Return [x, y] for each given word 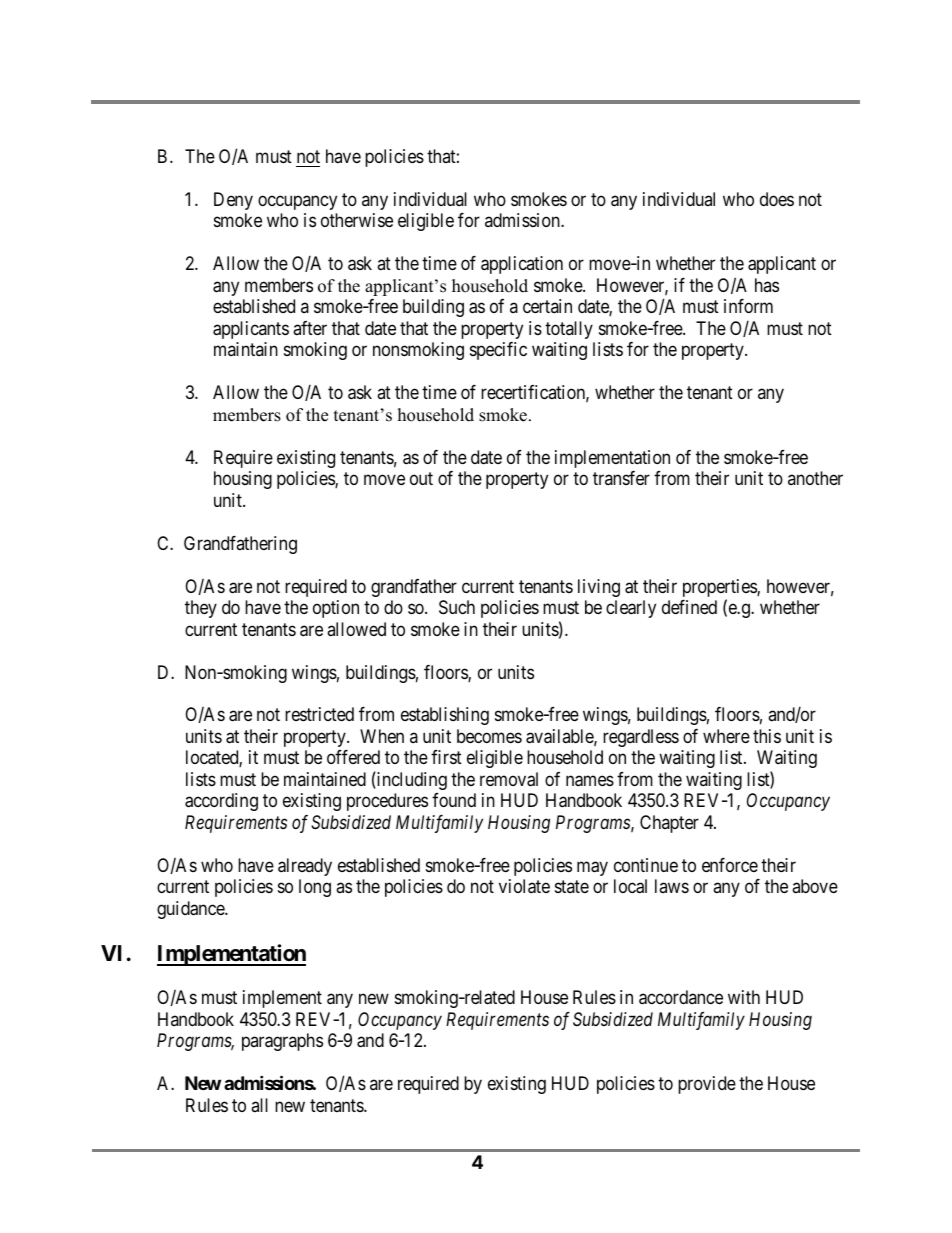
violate [524, 886]
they [201, 609]
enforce [730, 865]
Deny [233, 201]
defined [689, 607]
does [777, 199]
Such [457, 607]
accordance [681, 997]
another [815, 478]
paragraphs [282, 1042]
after [310, 328]
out [421, 478]
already [305, 867]
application [522, 265]
